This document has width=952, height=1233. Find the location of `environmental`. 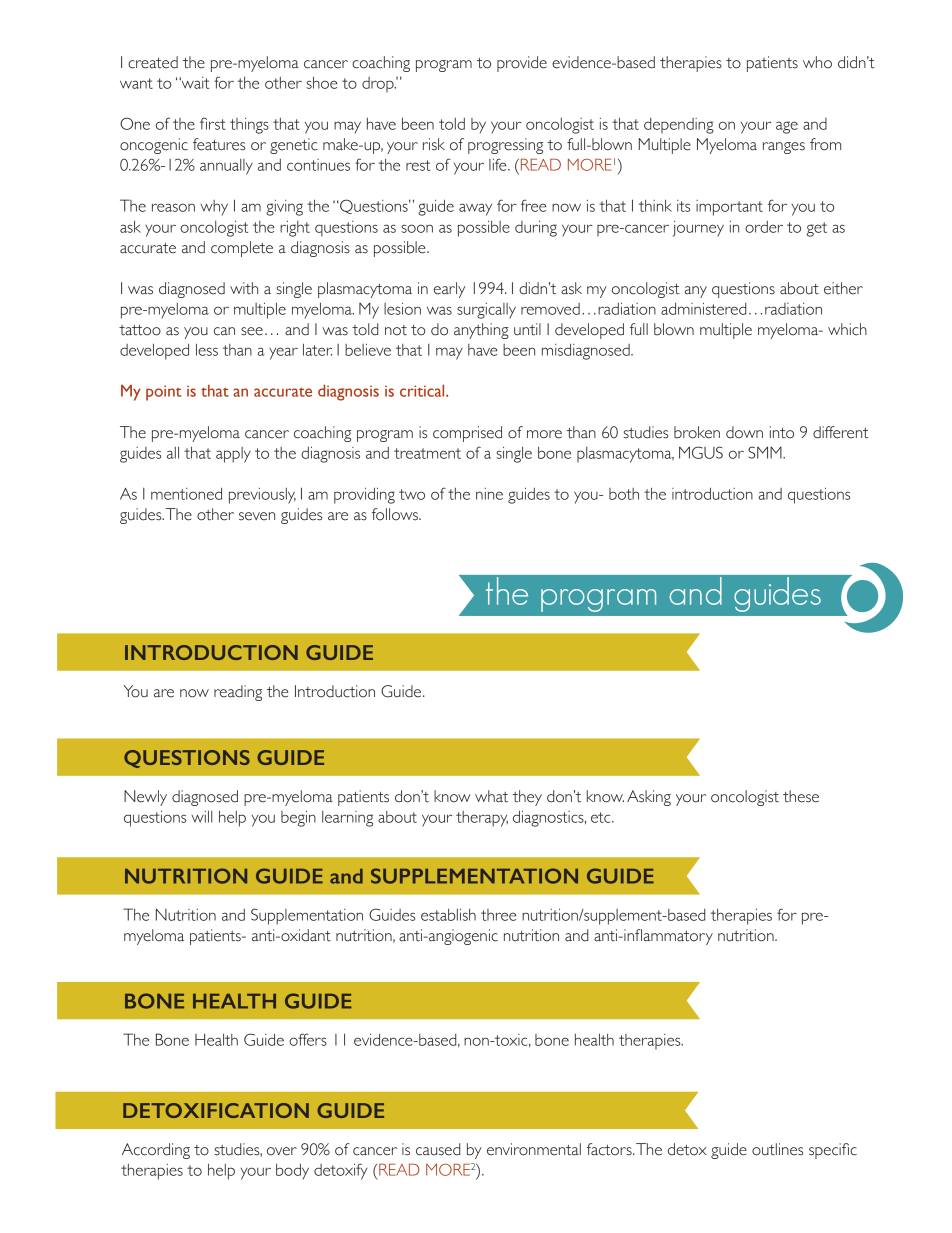

environmental is located at coordinates (534, 1149).
